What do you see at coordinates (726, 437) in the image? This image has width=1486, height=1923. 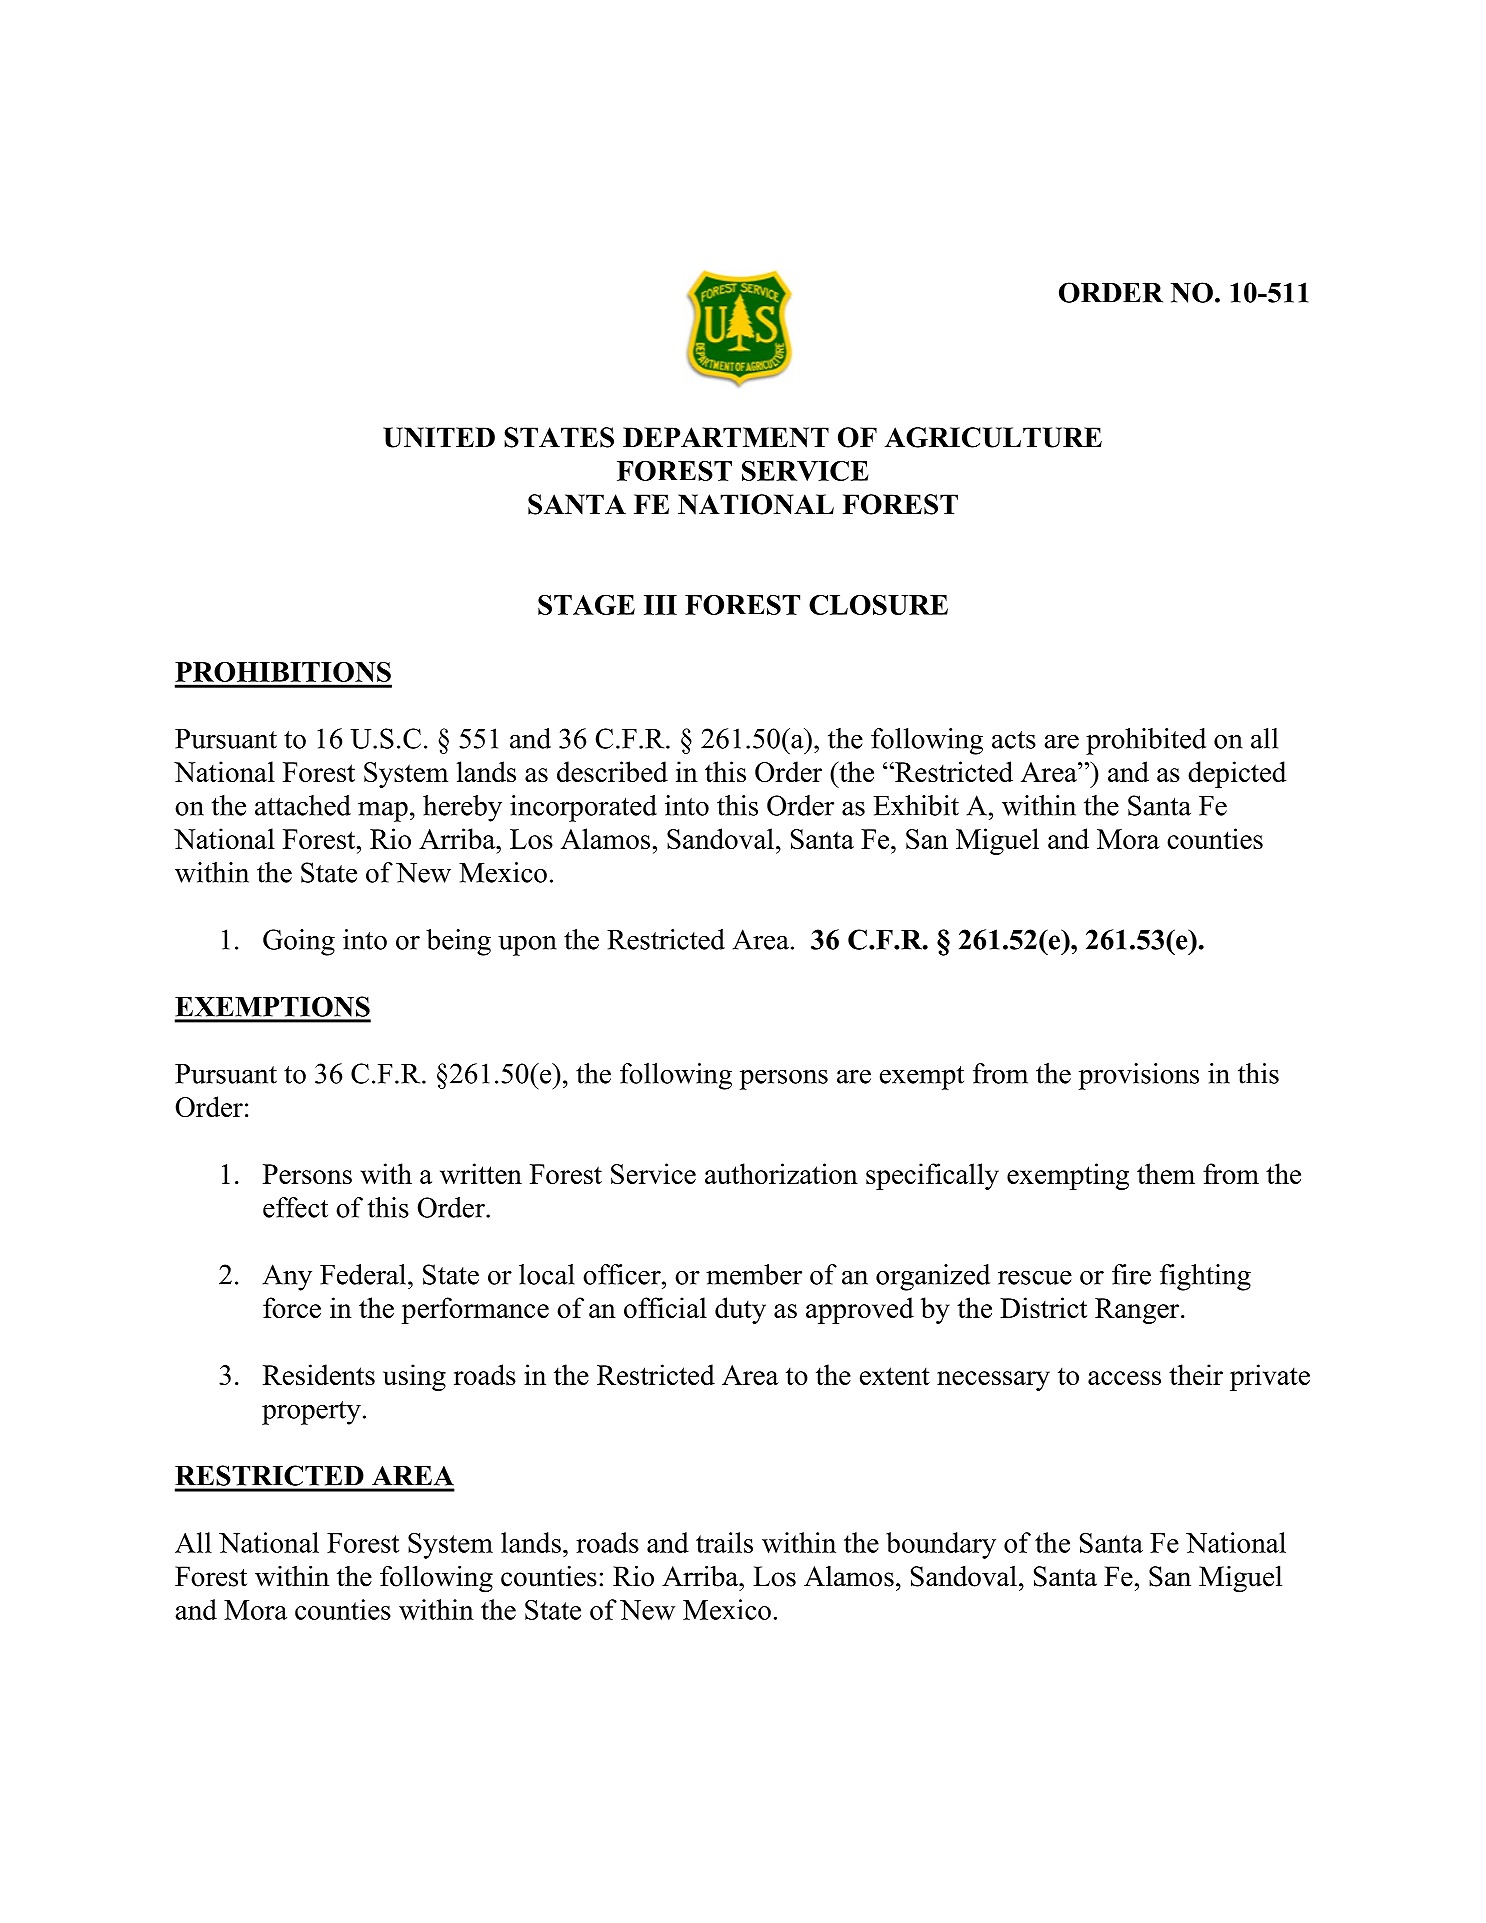 I see `DEPARTMENT` at bounding box center [726, 437].
